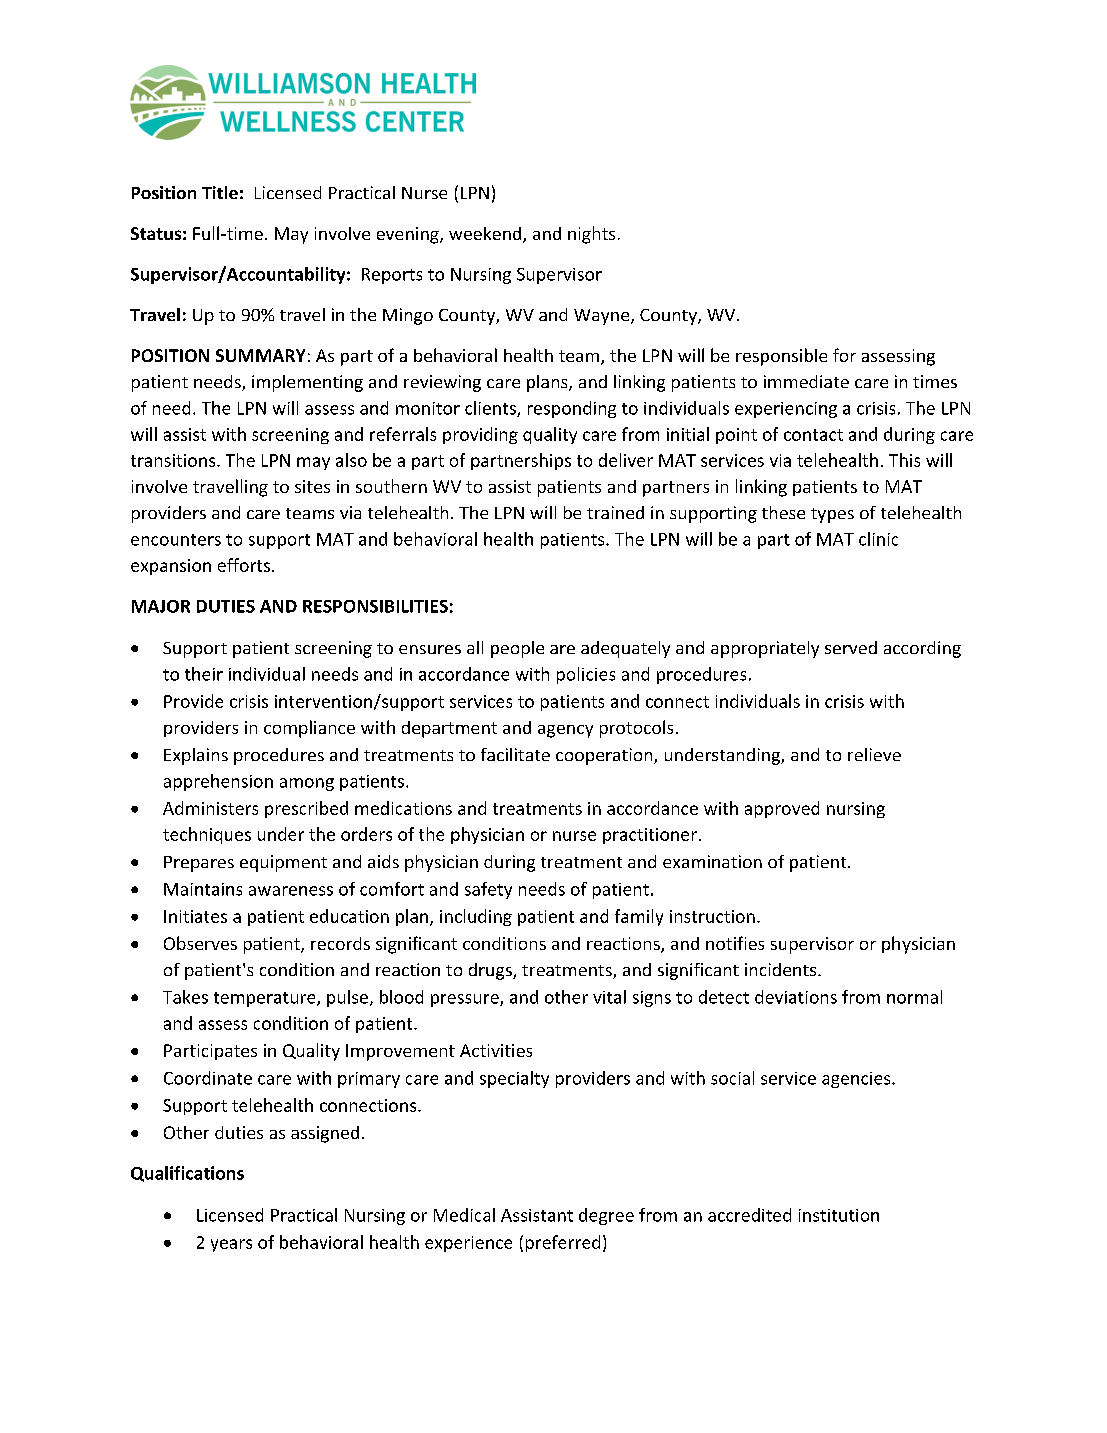  I want to click on responding, so click(572, 409).
